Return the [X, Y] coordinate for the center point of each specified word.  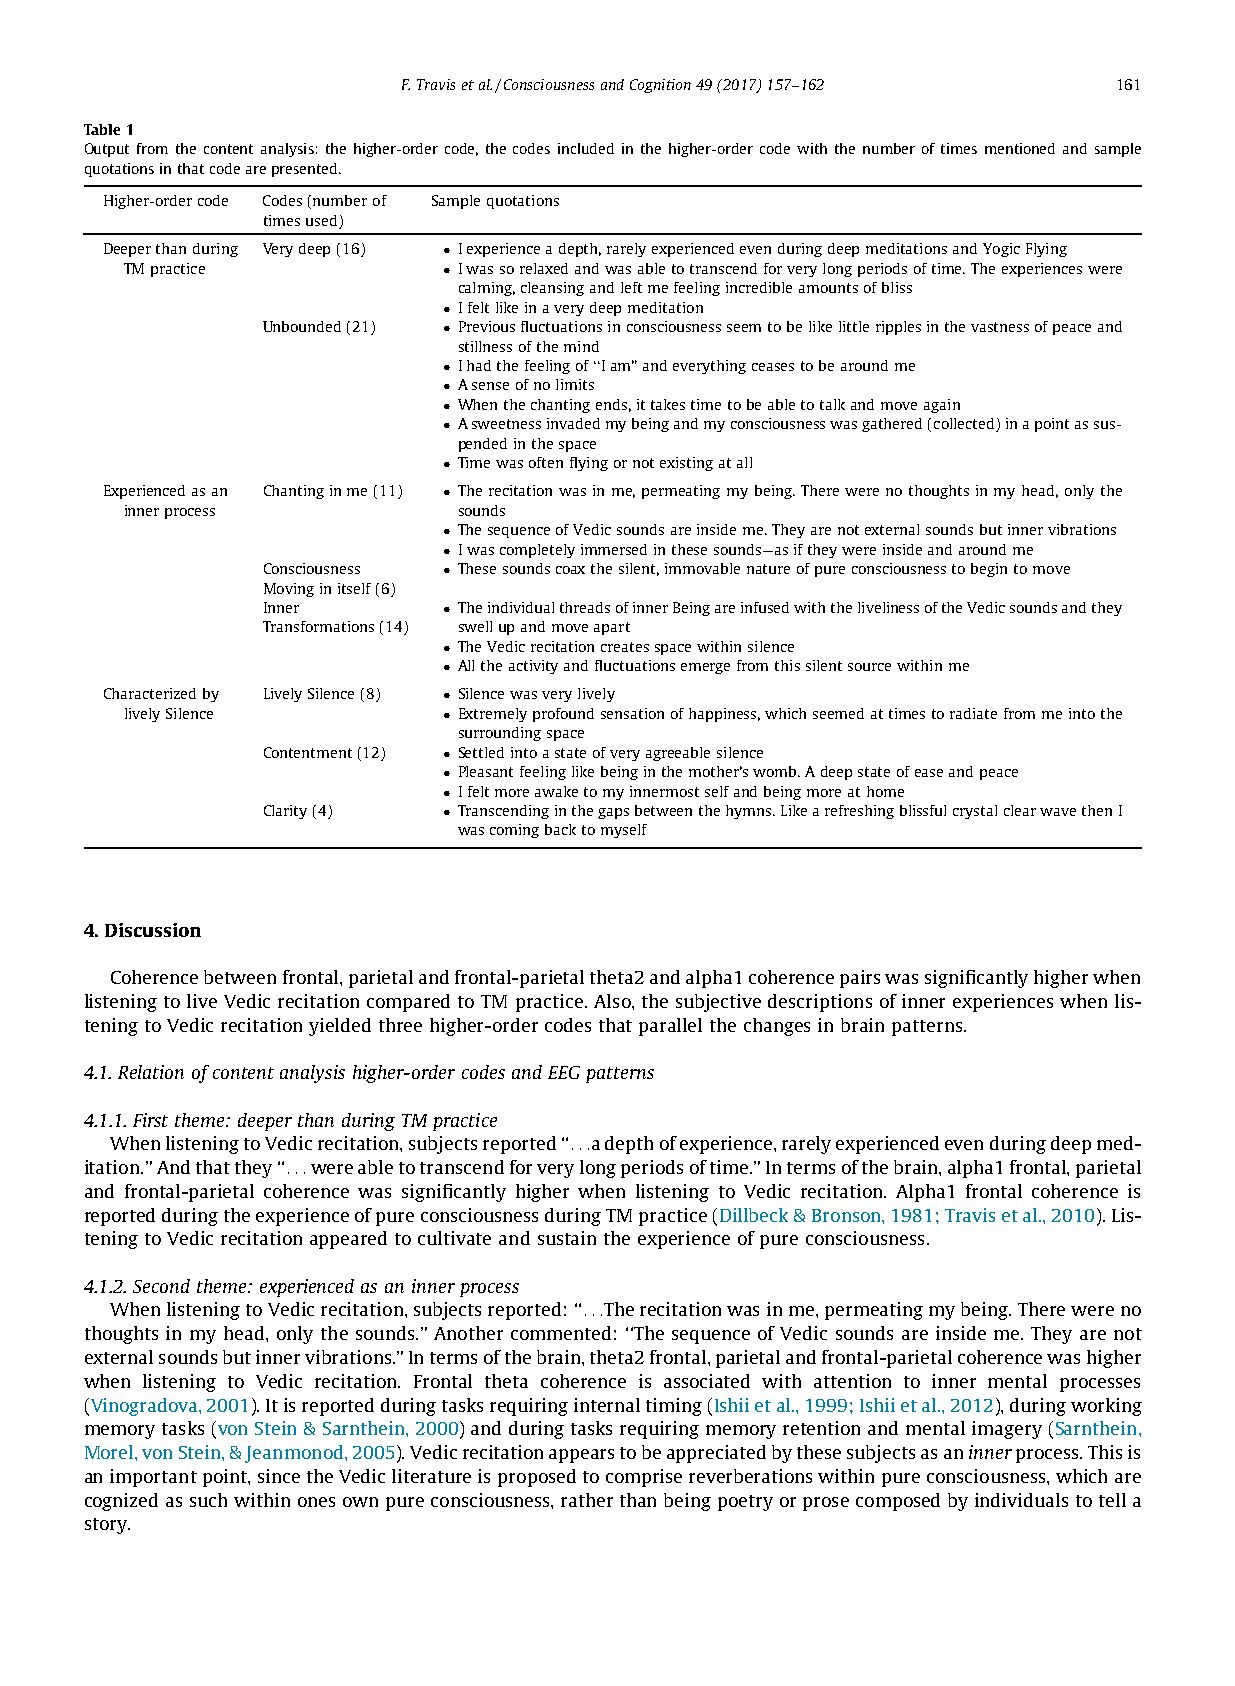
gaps [613, 813]
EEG [564, 1072]
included [586, 148]
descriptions [820, 1003]
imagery [1007, 1430]
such [208, 1500]
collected [965, 425]
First [150, 1120]
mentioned [1020, 148]
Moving [289, 590]
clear [1020, 810]
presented [306, 170]
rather [587, 1500]
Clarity [285, 812]
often [546, 462]
